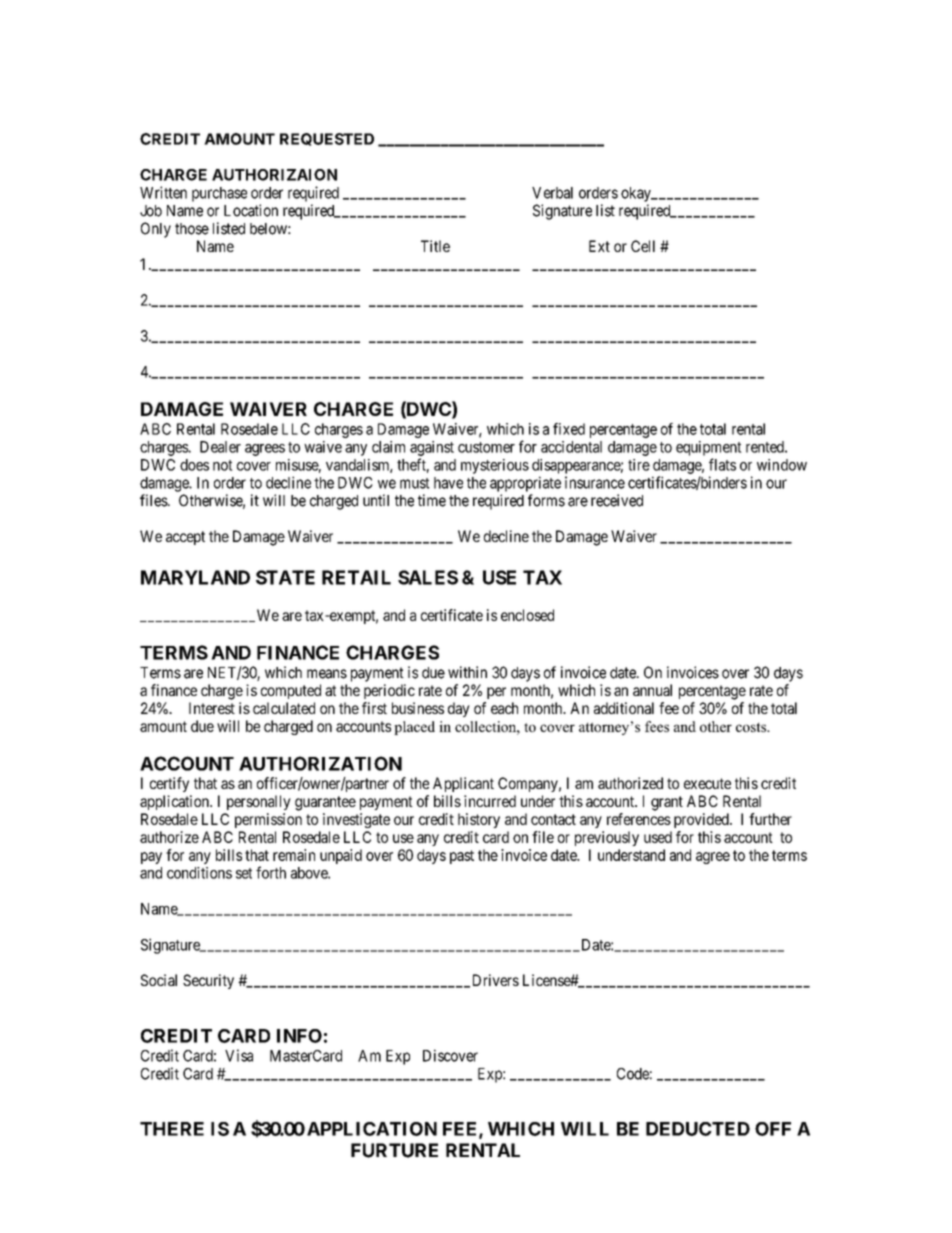 The height and width of the screenshot is (1233, 952). I want to click on personally, so click(259, 802).
